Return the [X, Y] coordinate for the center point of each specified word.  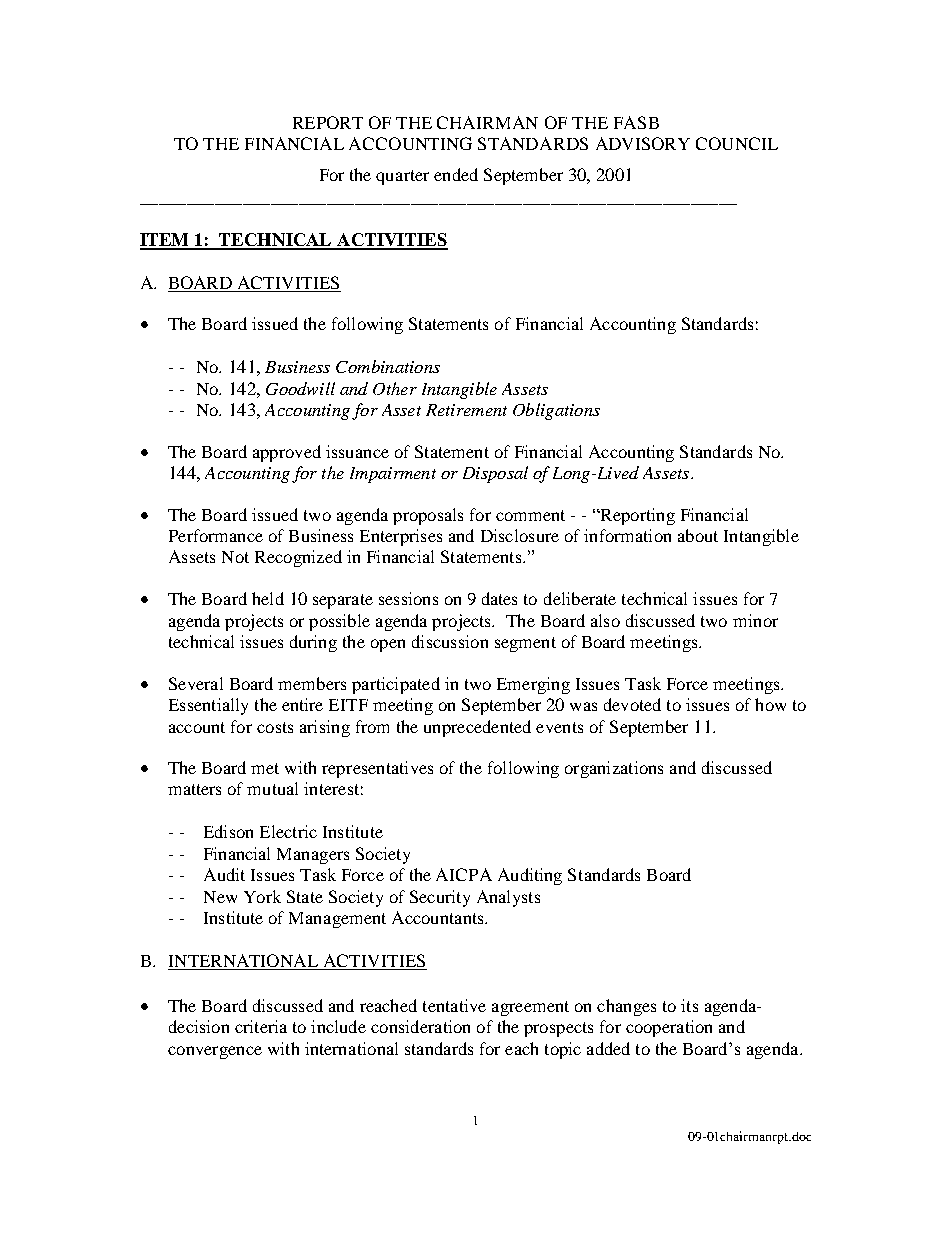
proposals [428, 516]
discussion [450, 641]
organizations [614, 769]
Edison [228, 831]
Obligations [556, 411]
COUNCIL [737, 143]
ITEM [166, 241]
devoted [632, 704]
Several [196, 683]
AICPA [464, 874]
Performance [216, 535]
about [698, 535]
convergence [215, 1052]
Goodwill [300, 388]
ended [456, 174]
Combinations [388, 366]
